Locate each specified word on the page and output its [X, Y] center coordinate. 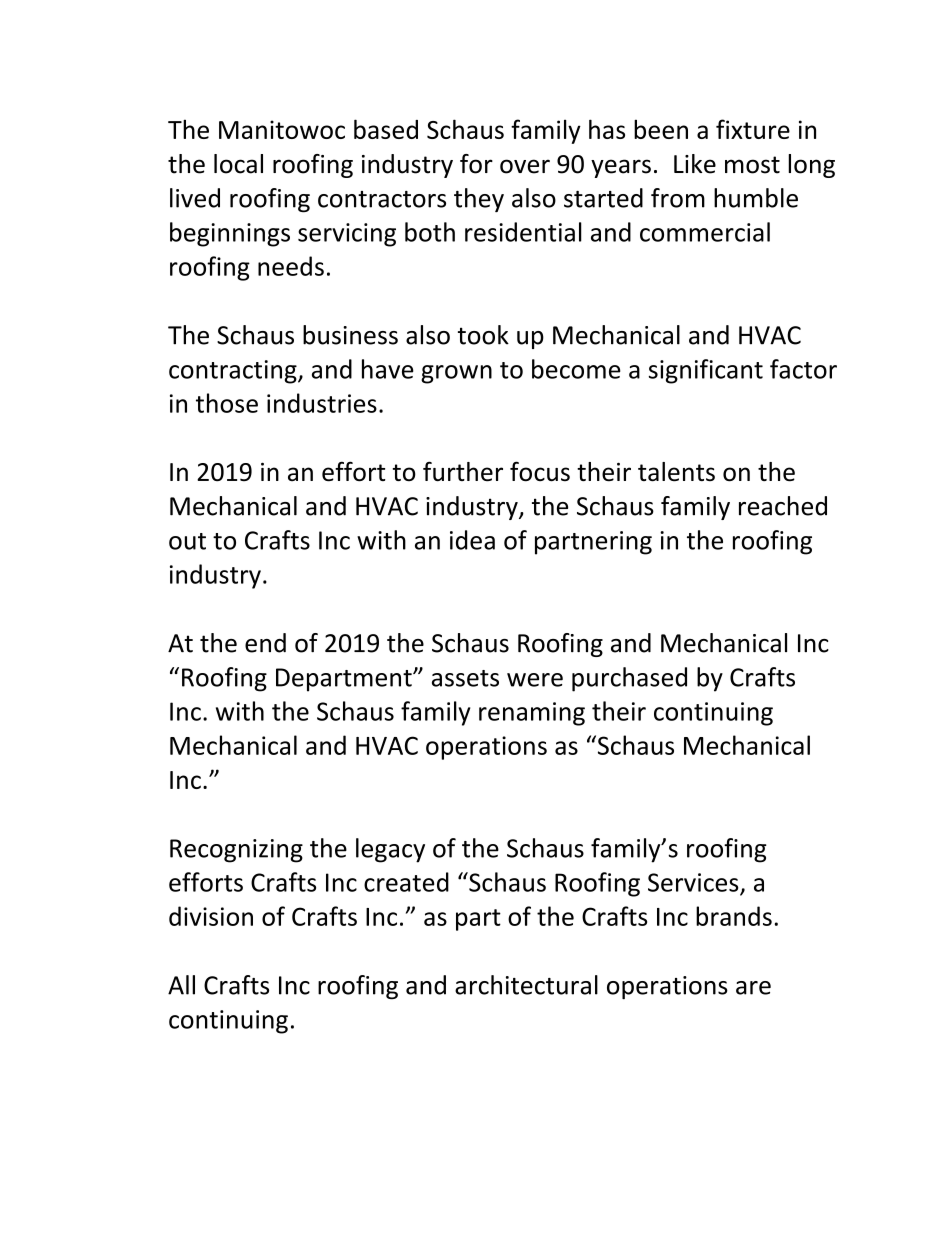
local [238, 164]
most [752, 165]
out [187, 541]
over [525, 166]
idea [472, 540]
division [211, 916]
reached [783, 506]
